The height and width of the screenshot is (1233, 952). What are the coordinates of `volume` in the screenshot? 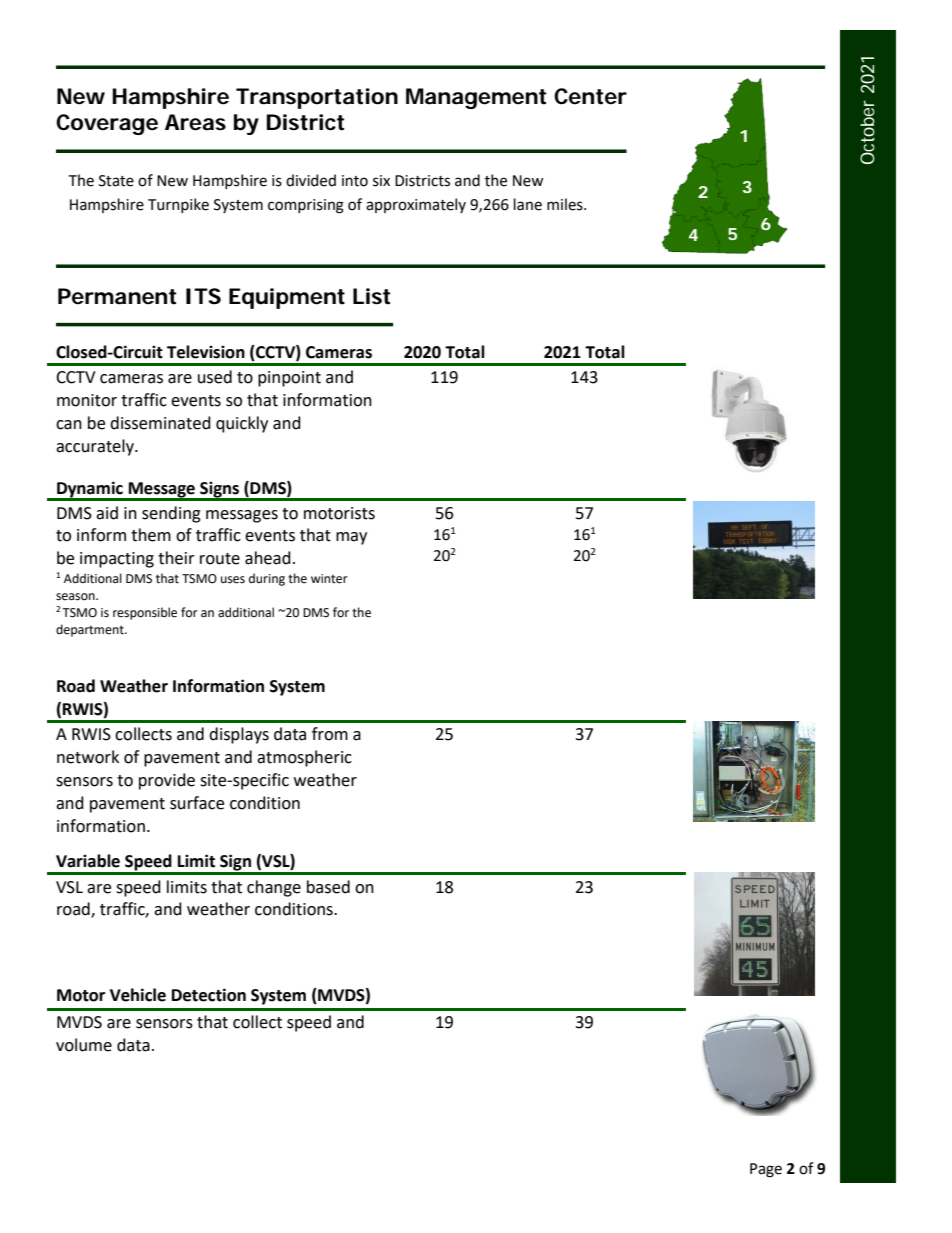 It's located at (84, 1045).
